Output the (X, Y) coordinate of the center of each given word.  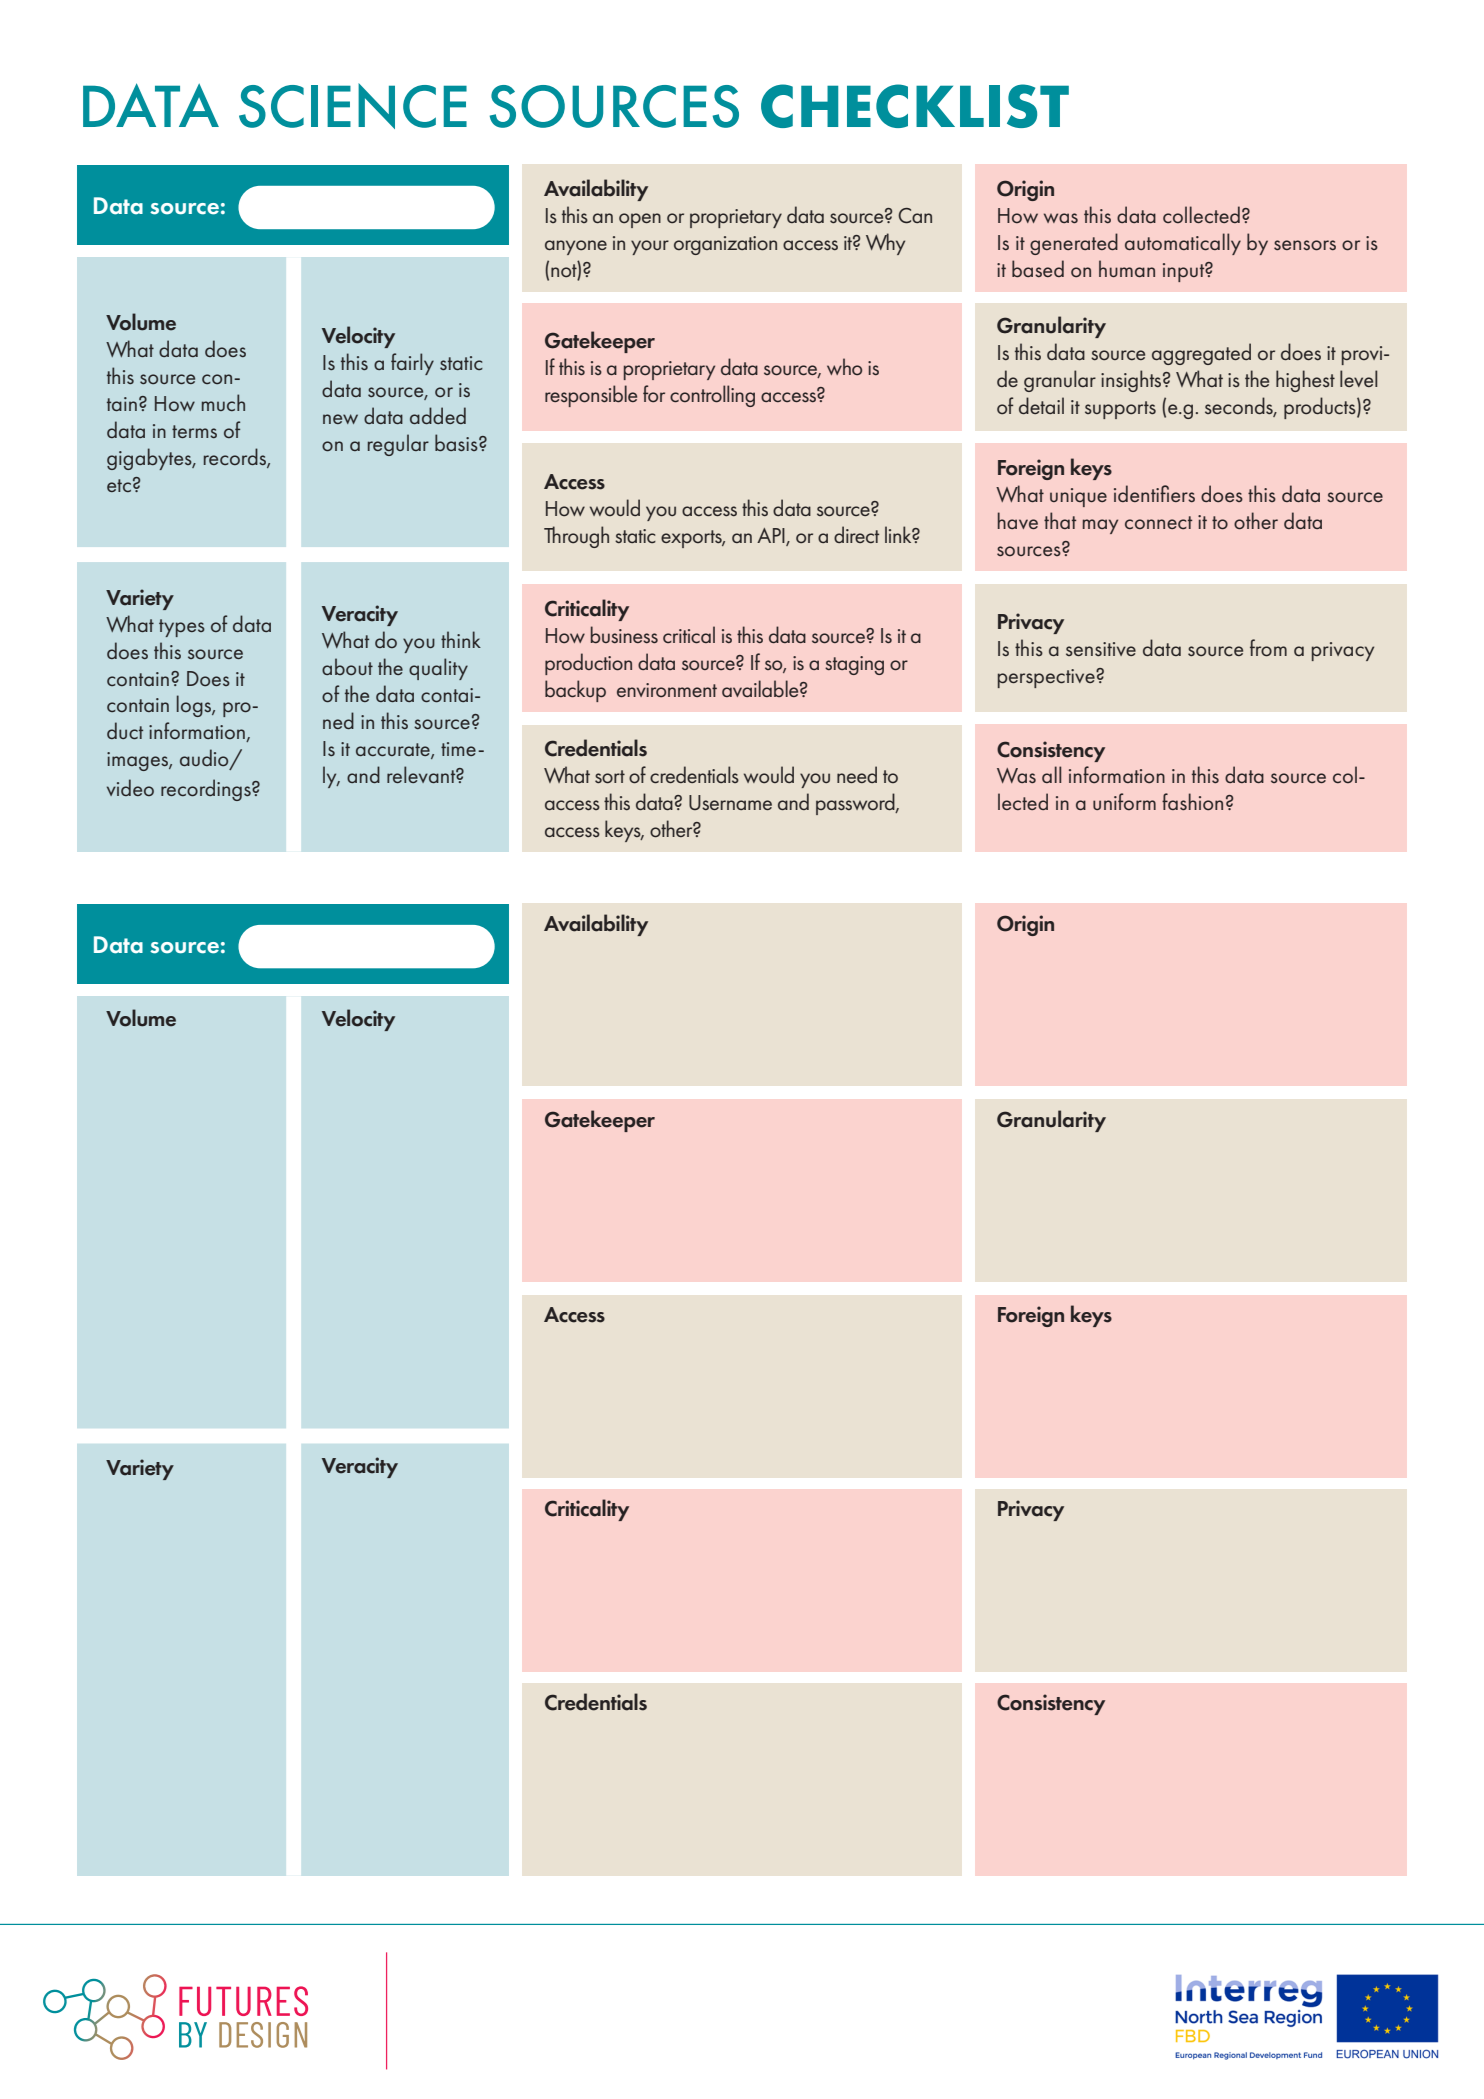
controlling (712, 396)
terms (194, 431)
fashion (1192, 802)
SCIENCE (353, 106)
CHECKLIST (915, 106)
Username (730, 802)
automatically (1183, 244)
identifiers (1154, 493)
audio (205, 759)
